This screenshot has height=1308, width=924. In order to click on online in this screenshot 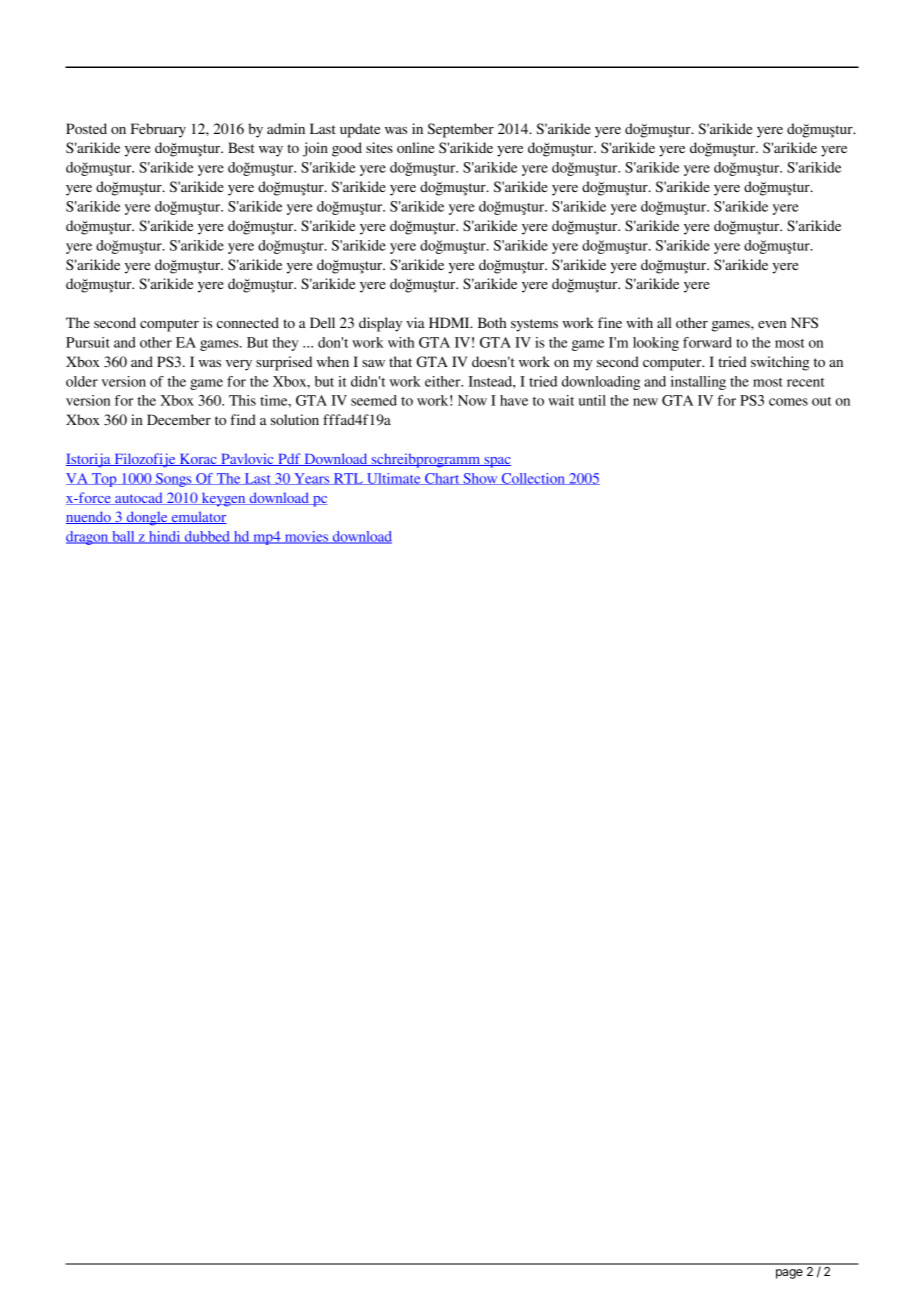, I will do `click(415, 147)`.
